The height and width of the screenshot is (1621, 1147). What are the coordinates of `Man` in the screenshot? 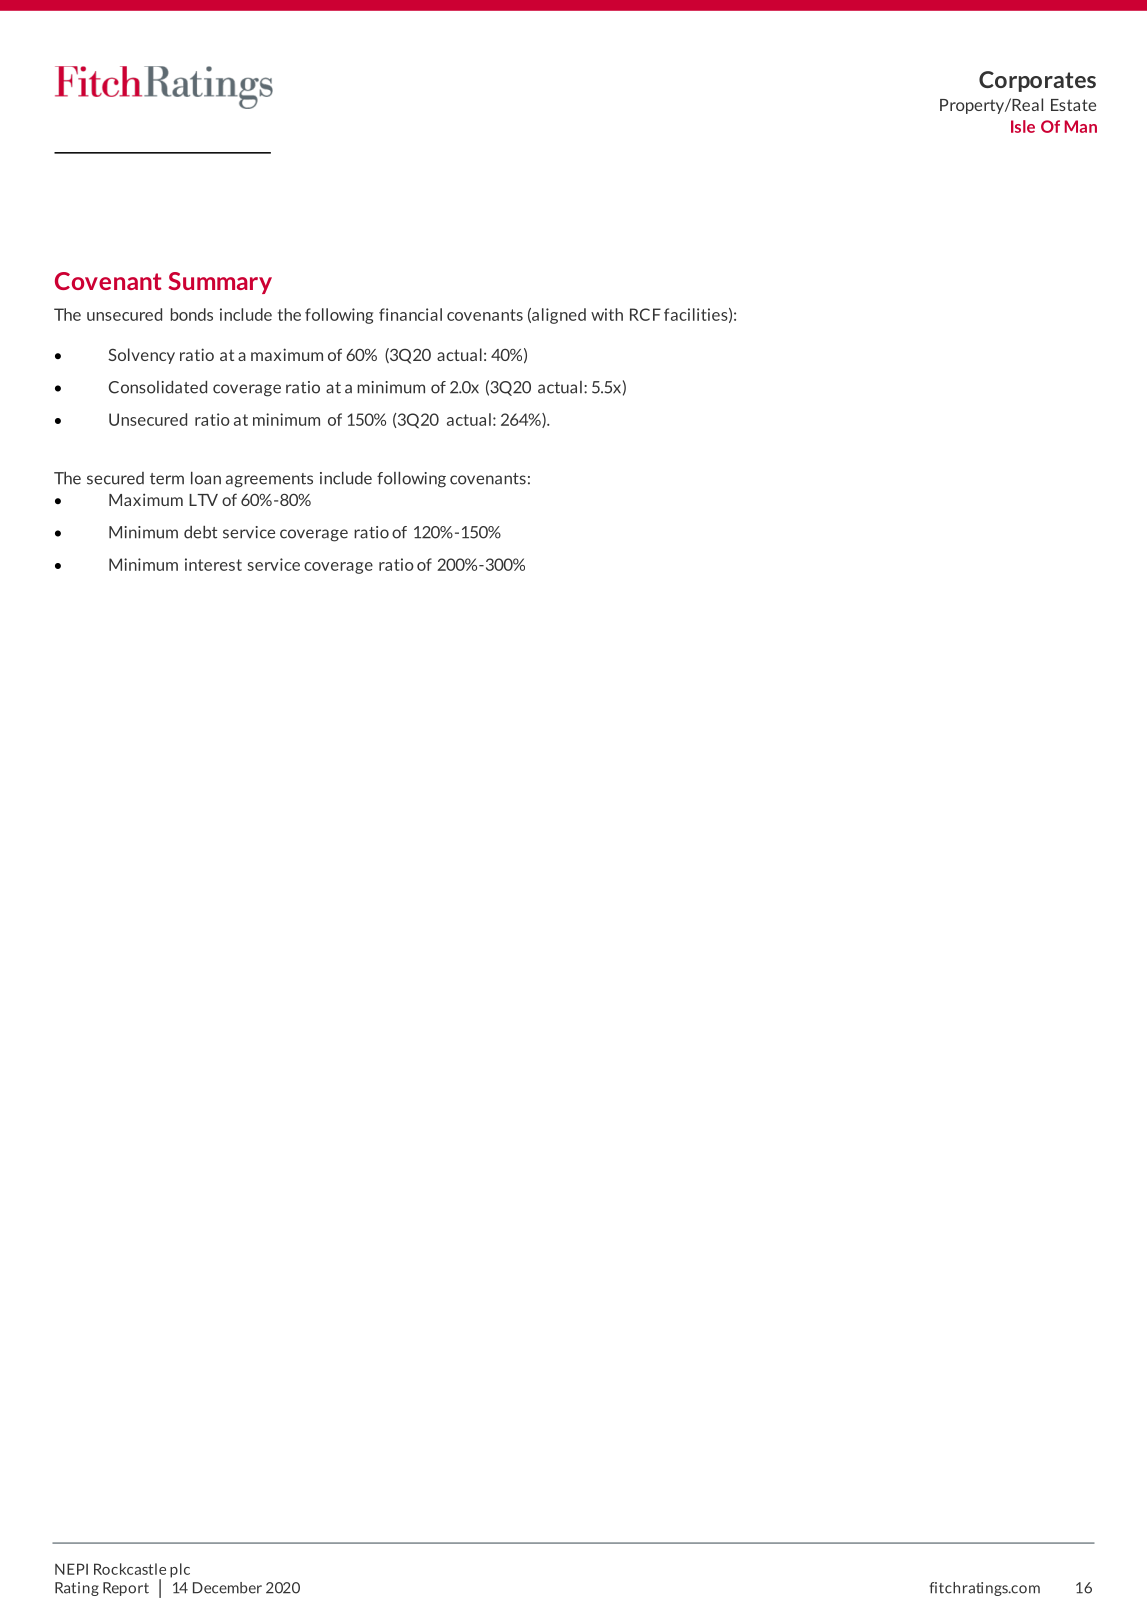 It's located at (1081, 126).
